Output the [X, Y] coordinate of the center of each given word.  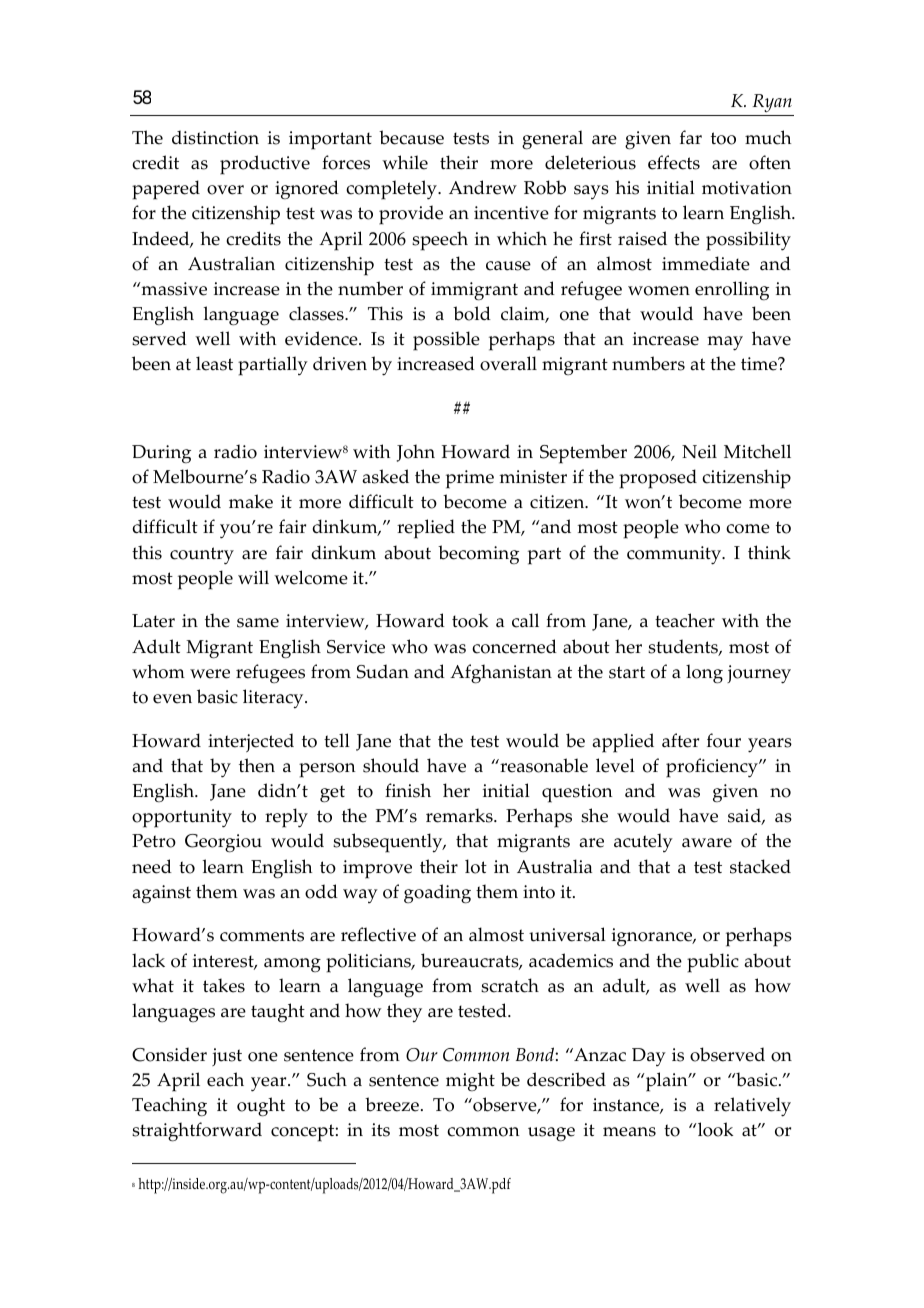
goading [437, 894]
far [691, 137]
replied [426, 529]
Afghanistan [501, 674]
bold [472, 313]
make [251, 501]
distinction [215, 137]
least [214, 363]
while [405, 162]
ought [261, 1107]
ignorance [653, 937]
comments [262, 935]
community [675, 555]
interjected [251, 742]
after [680, 740]
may [725, 343]
